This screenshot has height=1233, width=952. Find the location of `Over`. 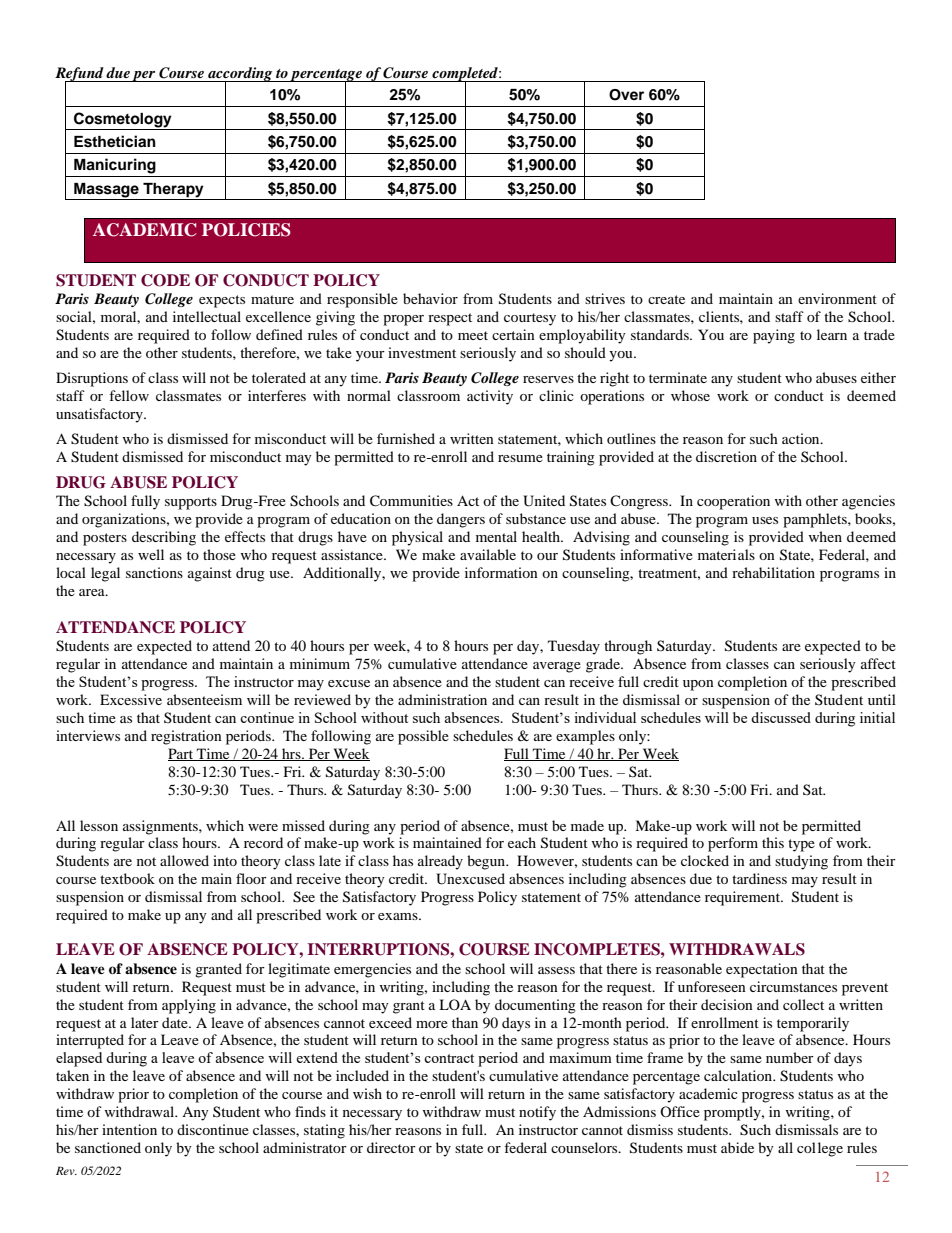

Over is located at coordinates (626, 95).
